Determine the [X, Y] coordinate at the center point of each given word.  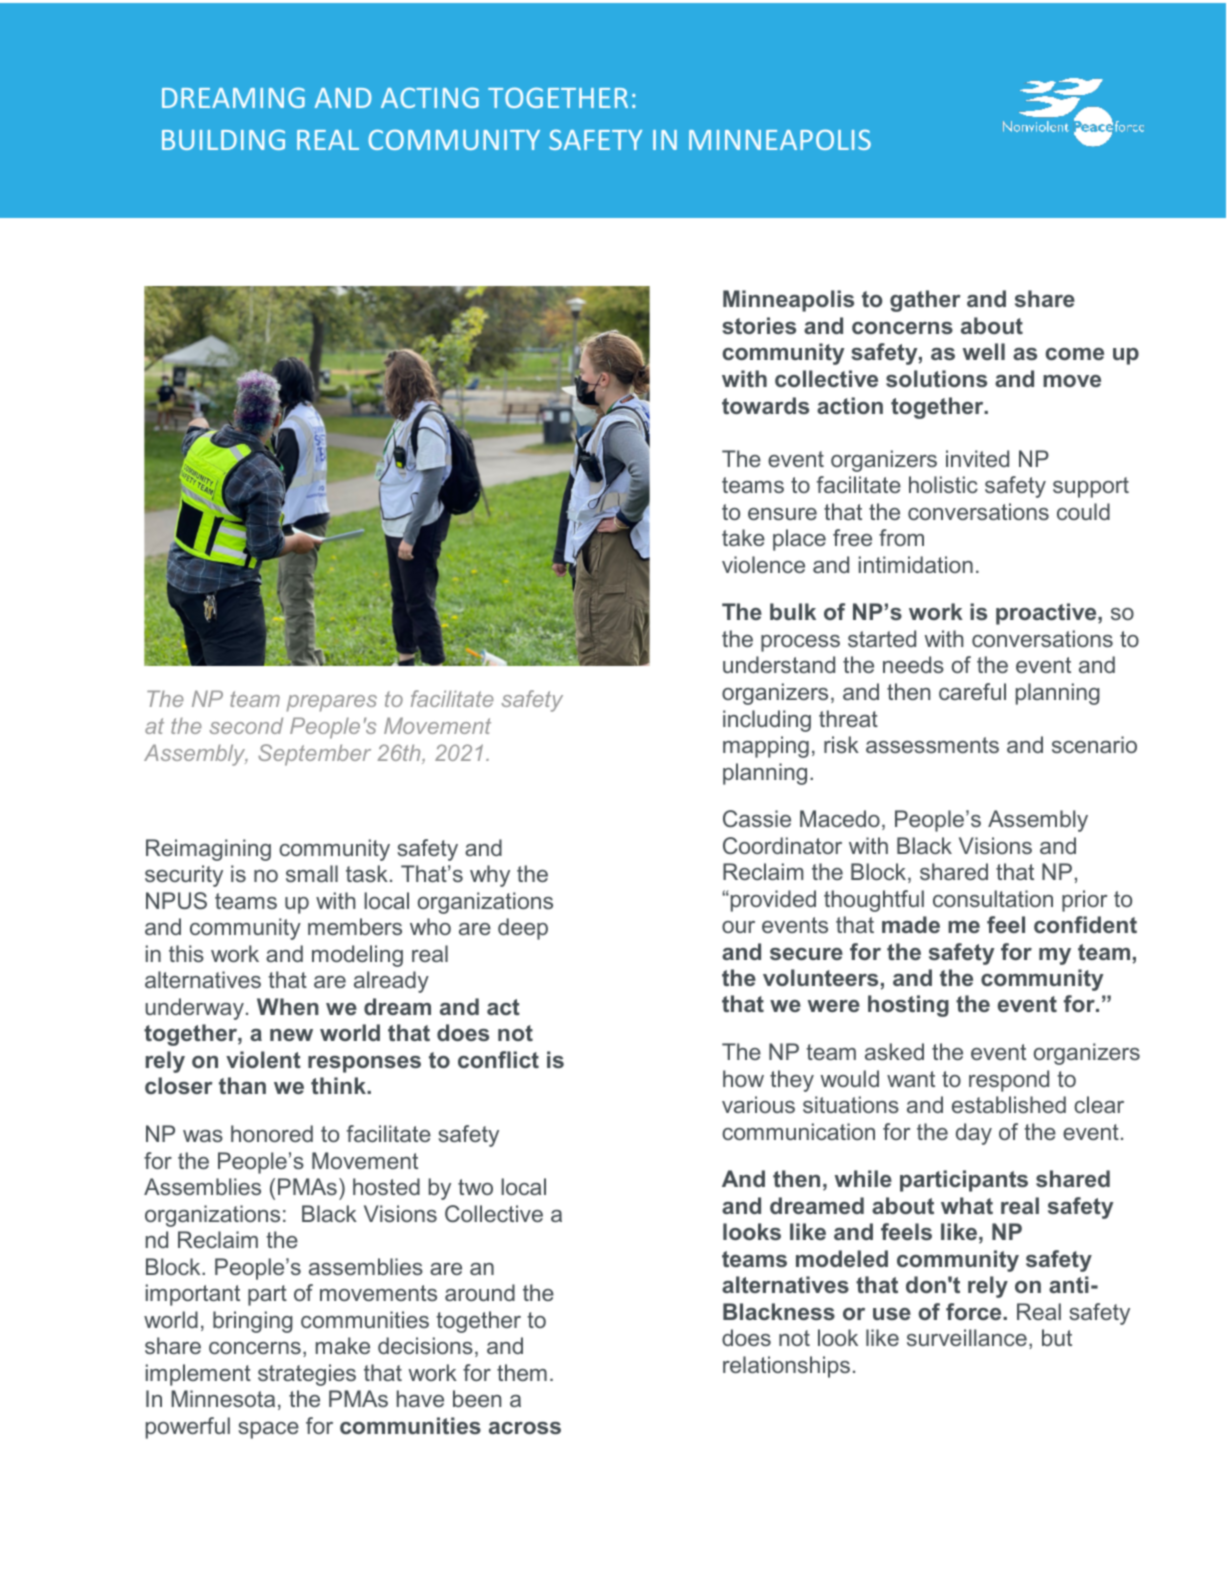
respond [1009, 1081]
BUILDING [223, 139]
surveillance [967, 1337]
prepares [331, 703]
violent [263, 1059]
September [314, 755]
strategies [307, 1375]
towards [765, 405]
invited [977, 458]
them [522, 1372]
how [743, 1078]
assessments [932, 745]
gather [925, 301]
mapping [766, 747]
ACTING [430, 97]
